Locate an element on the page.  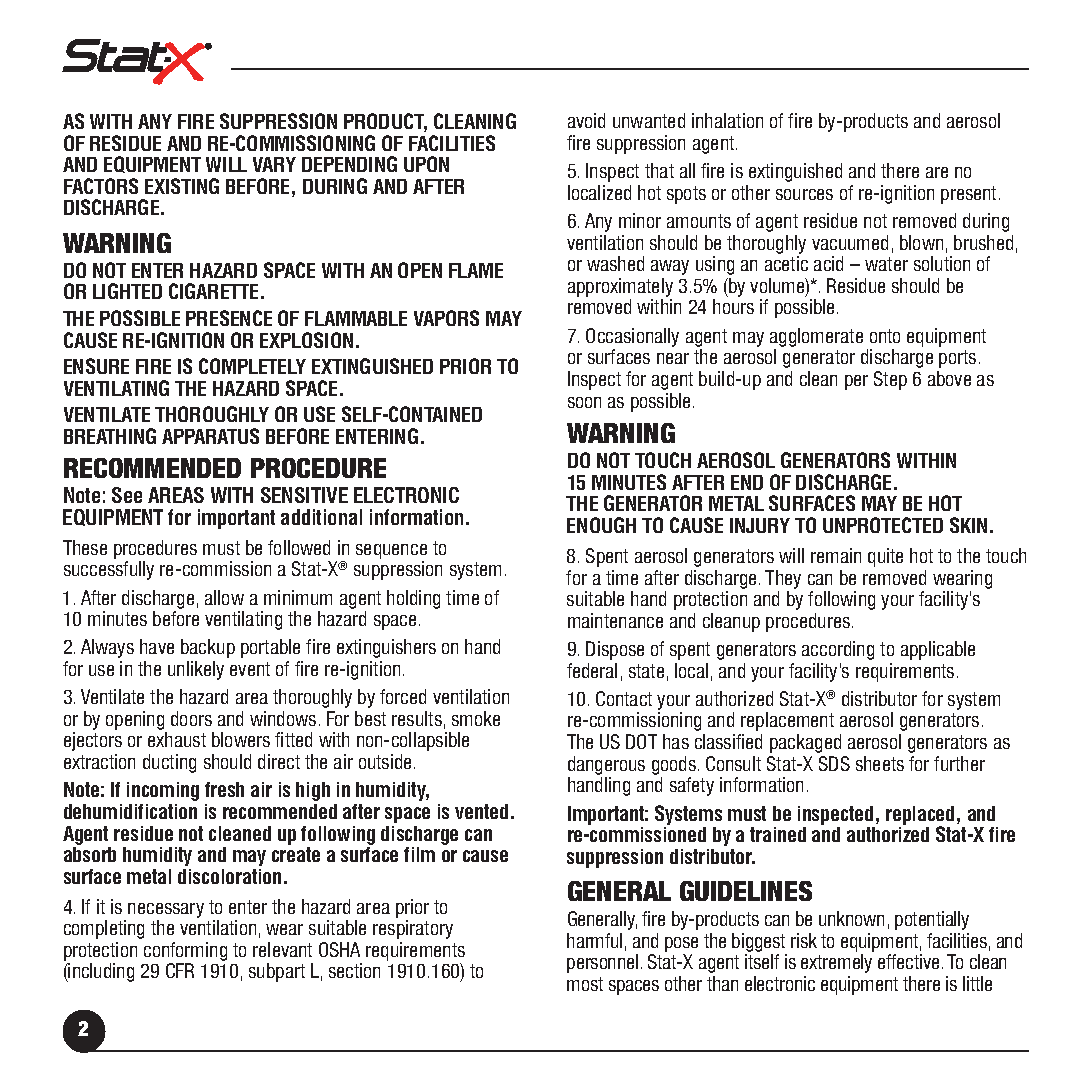
quite is located at coordinates (885, 557).
